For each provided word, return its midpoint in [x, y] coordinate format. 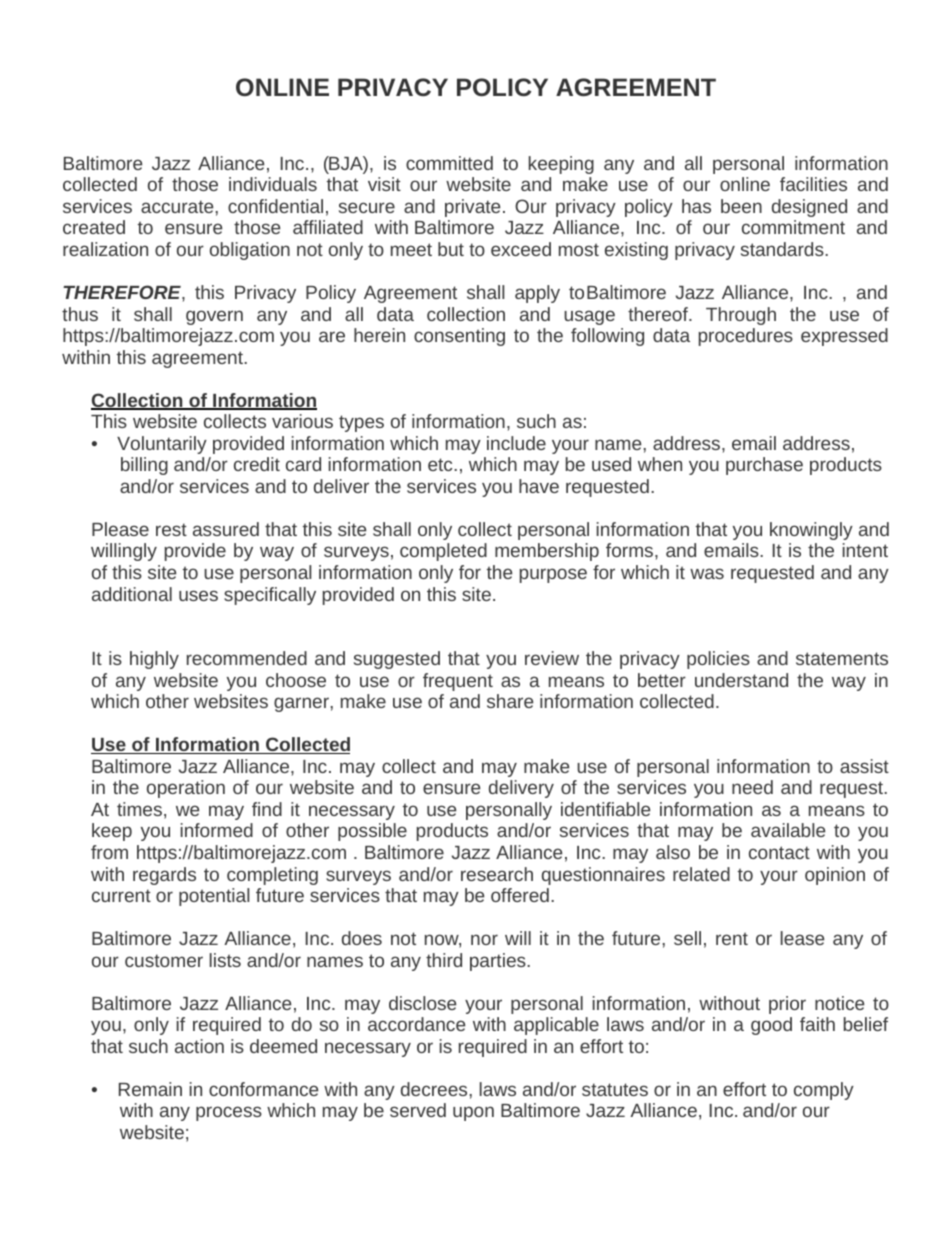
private [472, 208]
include [516, 443]
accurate [177, 206]
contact [779, 852]
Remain [150, 1089]
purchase [764, 466]
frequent [458, 682]
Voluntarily [162, 445]
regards [164, 876]
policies [718, 660]
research [497, 874]
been [741, 206]
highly [154, 660]
